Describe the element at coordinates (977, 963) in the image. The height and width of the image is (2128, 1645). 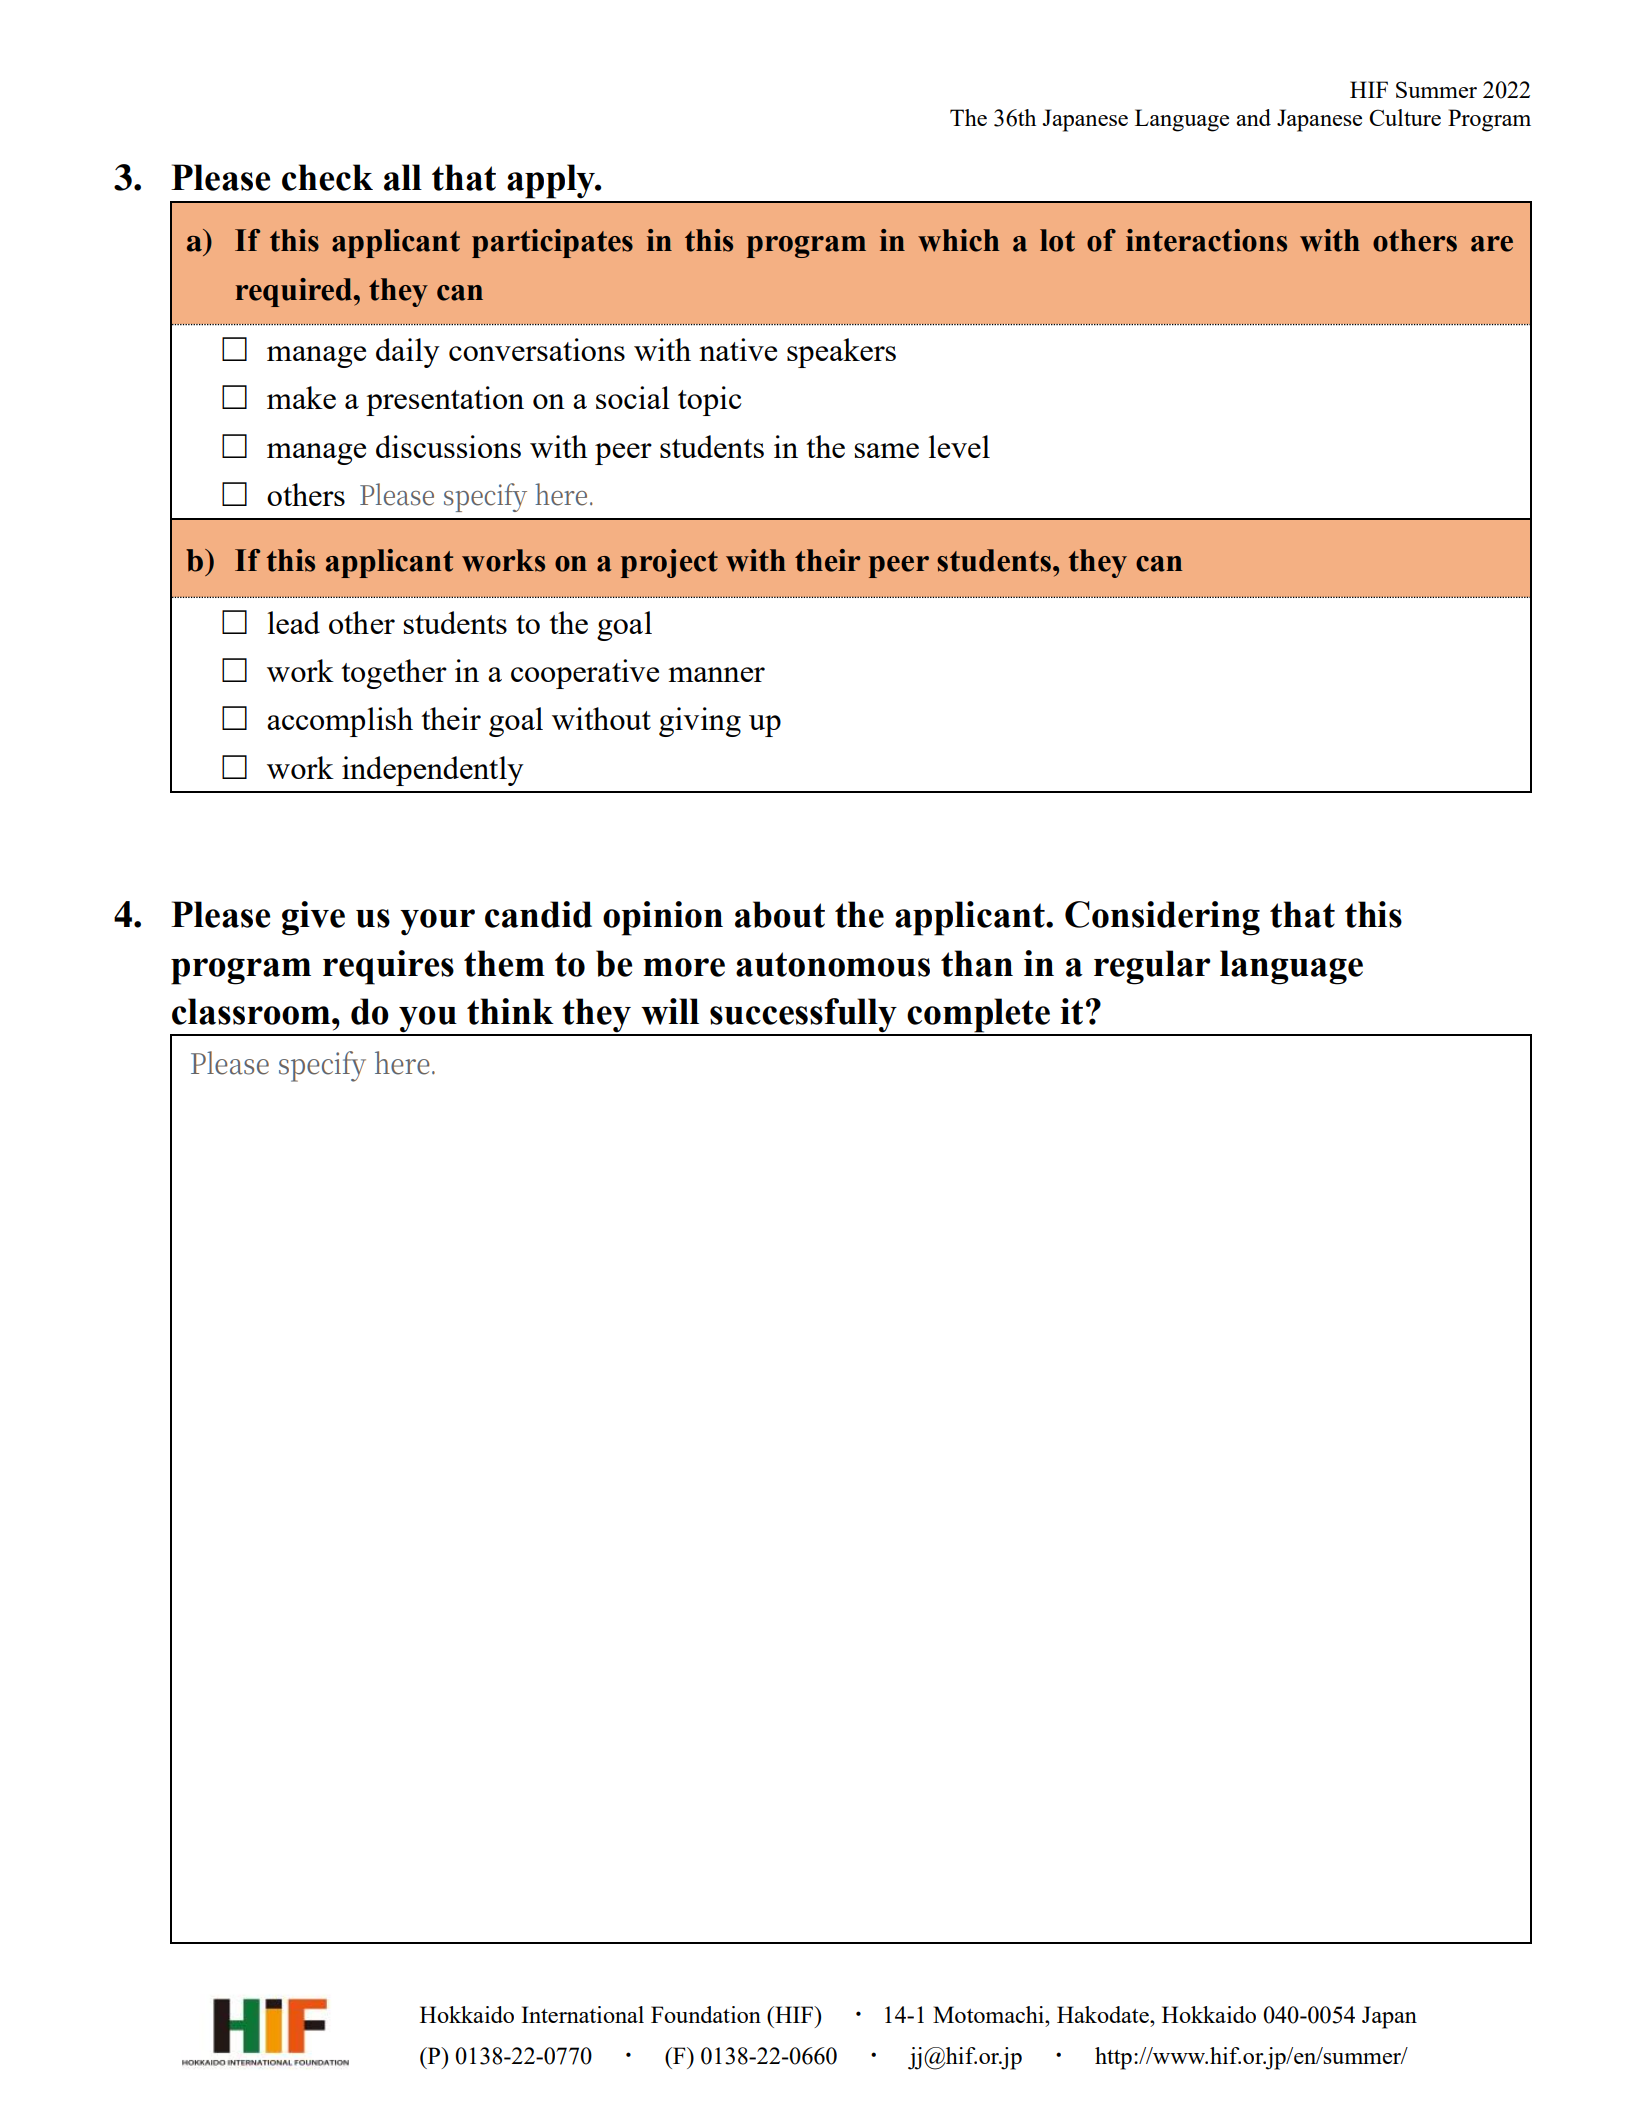
I see `than` at that location.
